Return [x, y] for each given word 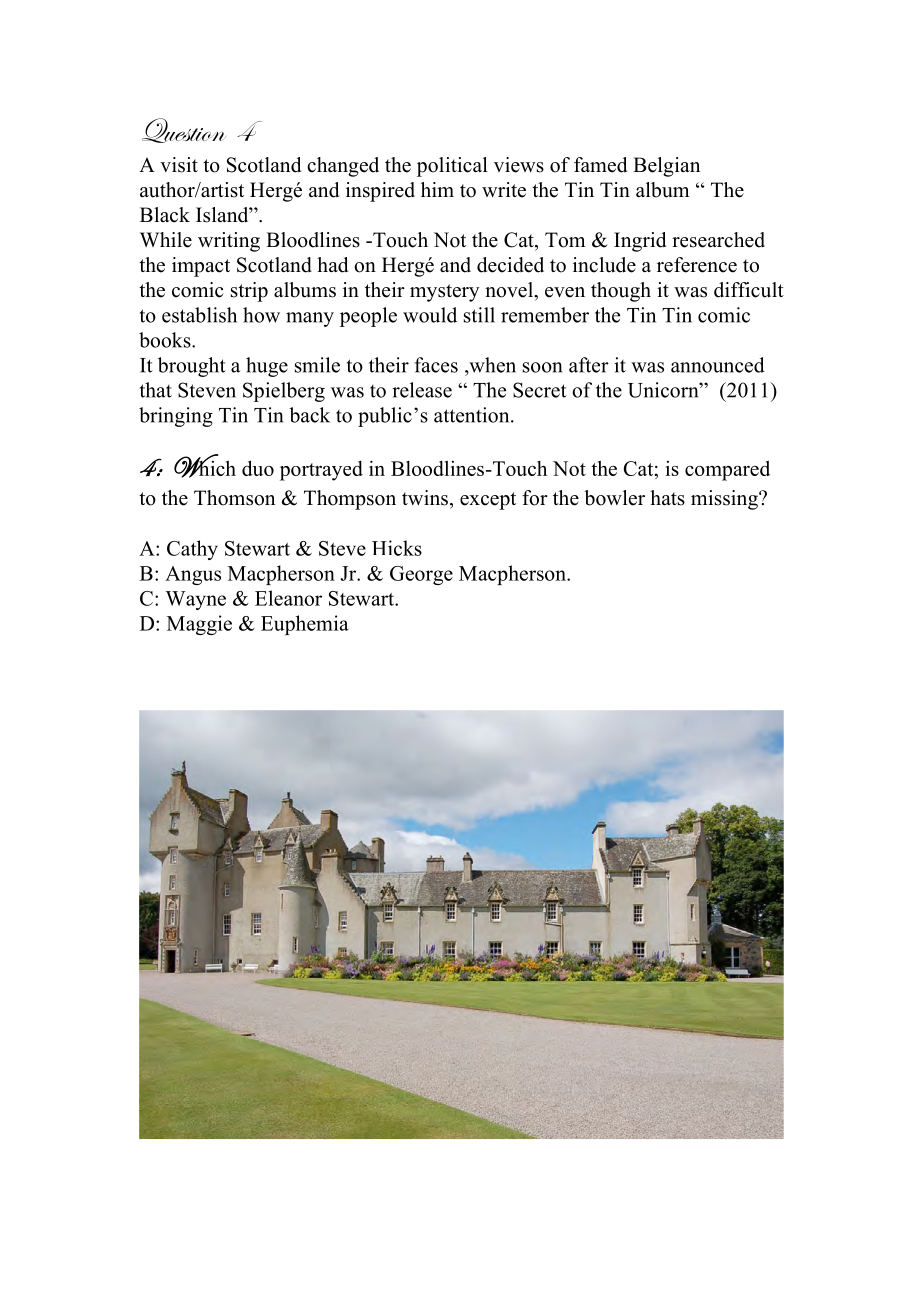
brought [192, 367]
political [452, 167]
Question [184, 130]
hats [667, 498]
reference [697, 265]
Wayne [195, 600]
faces [436, 365]
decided [510, 265]
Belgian [666, 167]
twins [425, 498]
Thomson [234, 498]
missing [725, 500]
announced [718, 365]
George [421, 575]
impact [201, 267]
